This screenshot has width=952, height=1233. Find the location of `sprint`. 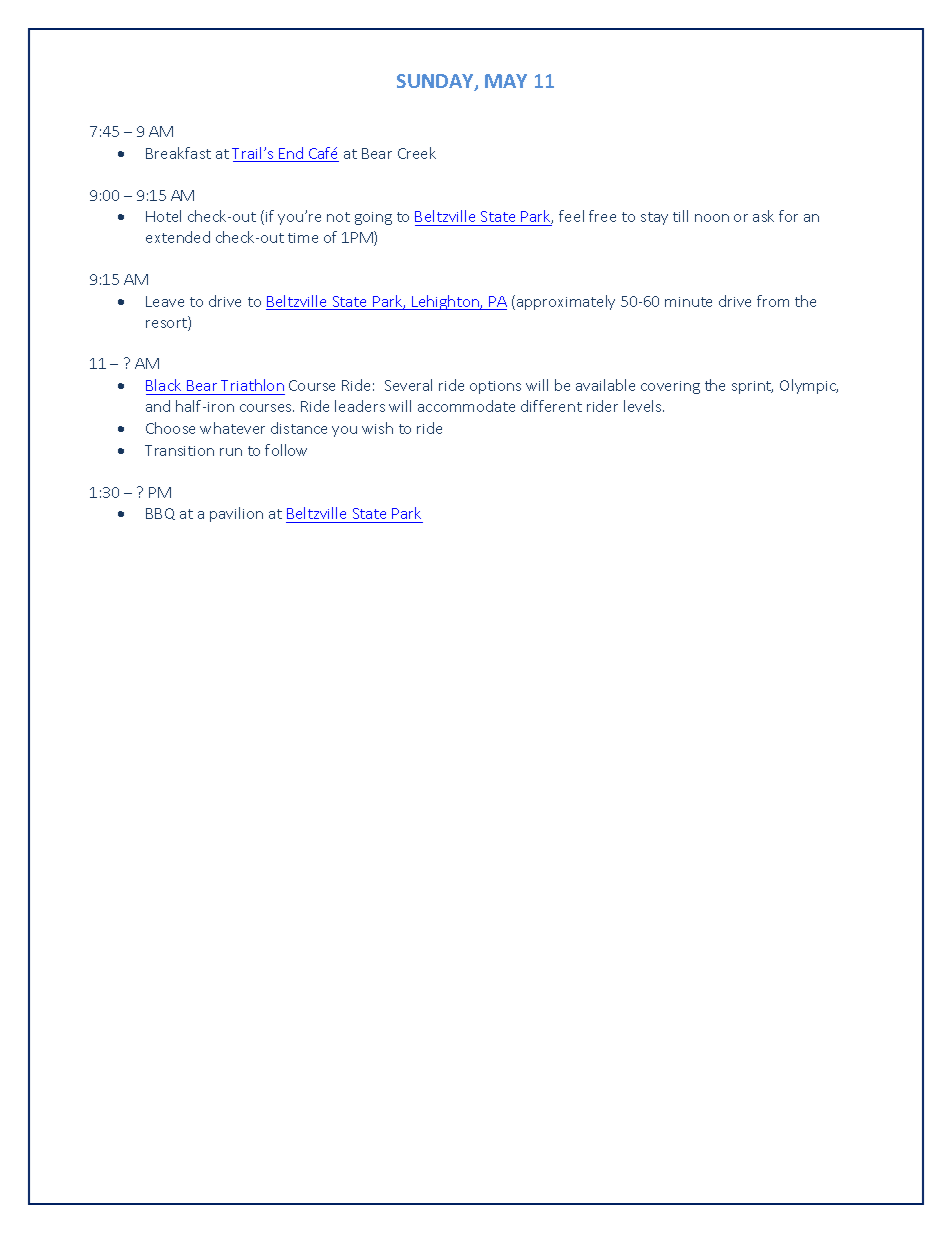

sprint is located at coordinates (752, 387).
